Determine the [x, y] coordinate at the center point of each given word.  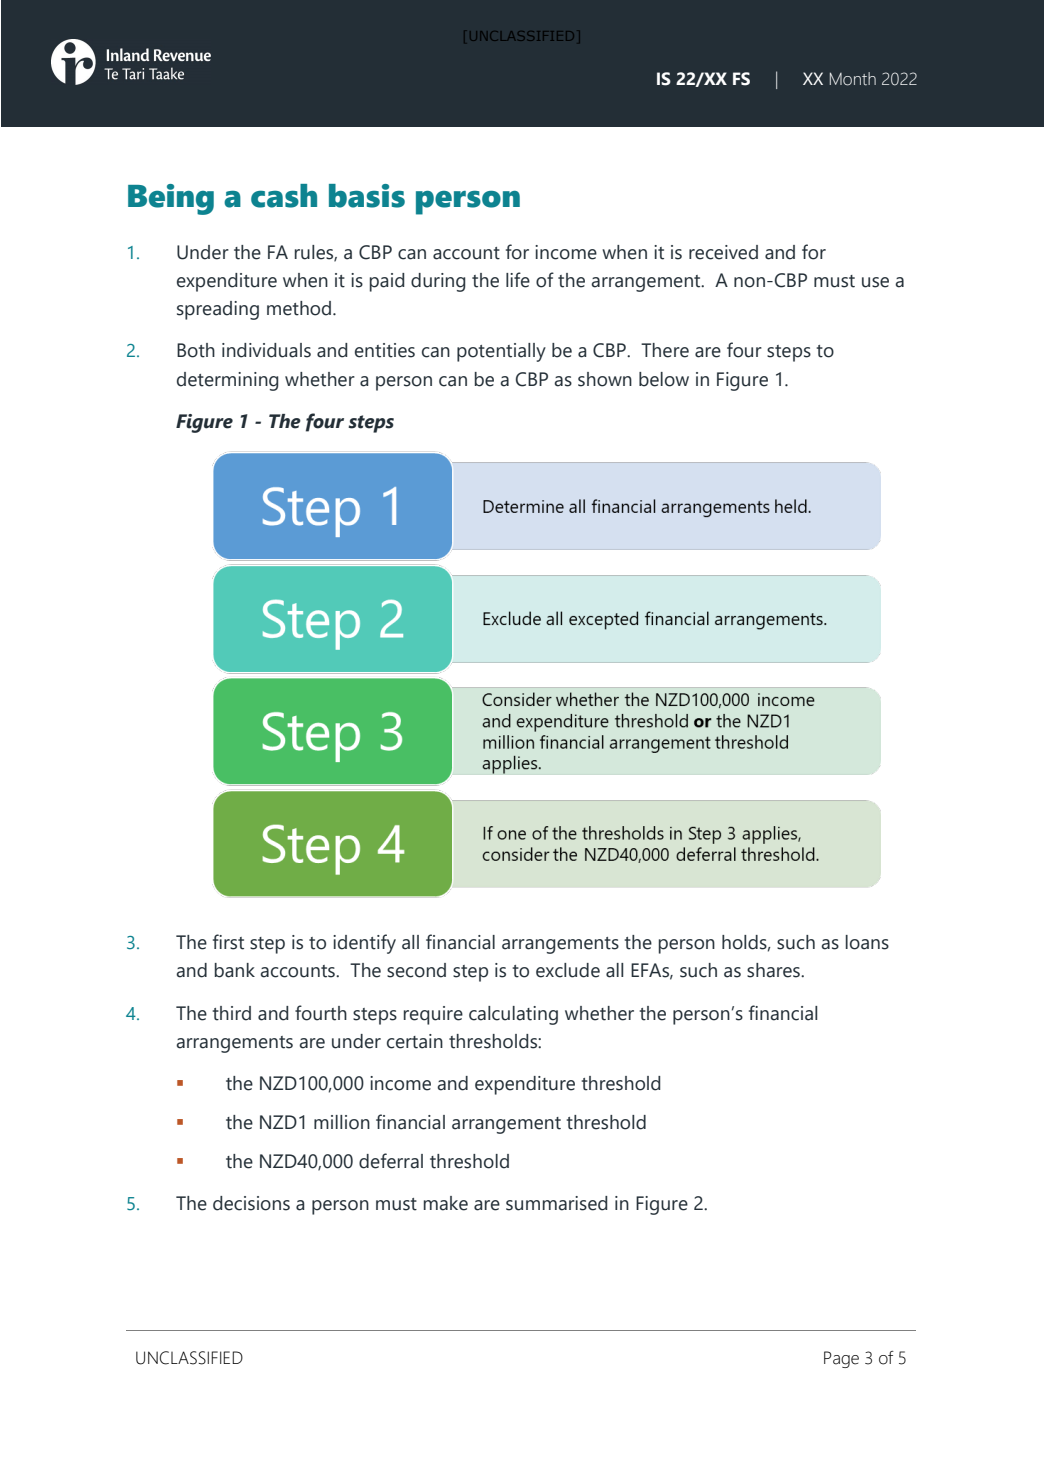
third [231, 1013]
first [228, 942]
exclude [568, 970]
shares [774, 970]
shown [605, 379]
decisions [251, 1203]
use [875, 282]
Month [853, 79]
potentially [501, 352]
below [664, 379]
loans [867, 942]
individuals [266, 350]
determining [228, 381]
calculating [513, 1015]
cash [284, 196]
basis [367, 196]
